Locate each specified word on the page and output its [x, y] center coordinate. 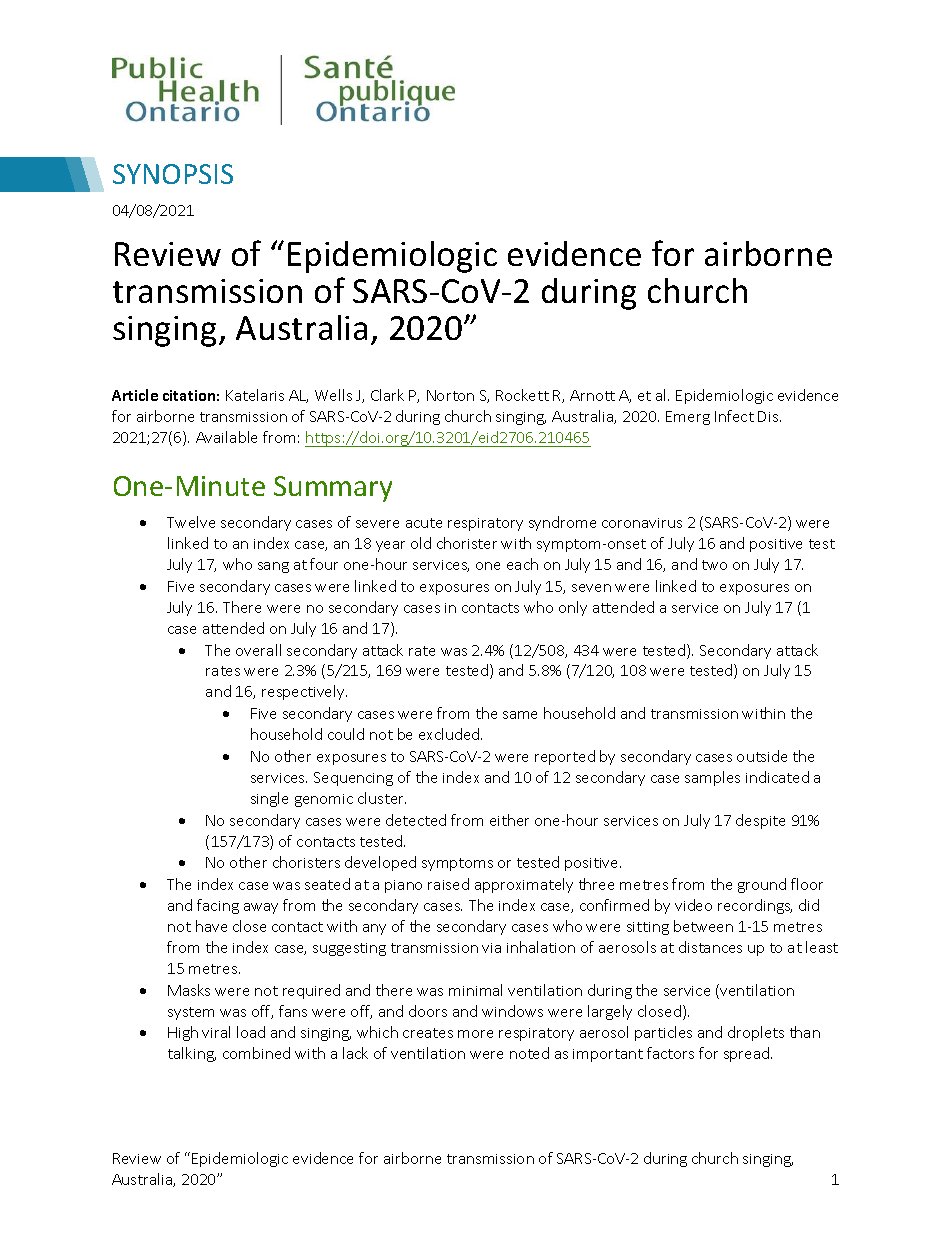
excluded [450, 734]
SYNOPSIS [173, 174]
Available [226, 437]
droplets [756, 1033]
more [475, 1034]
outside [762, 756]
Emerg [688, 418]
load [251, 1032]
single [269, 799]
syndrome [562, 523]
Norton [450, 395]
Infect [734, 416]
